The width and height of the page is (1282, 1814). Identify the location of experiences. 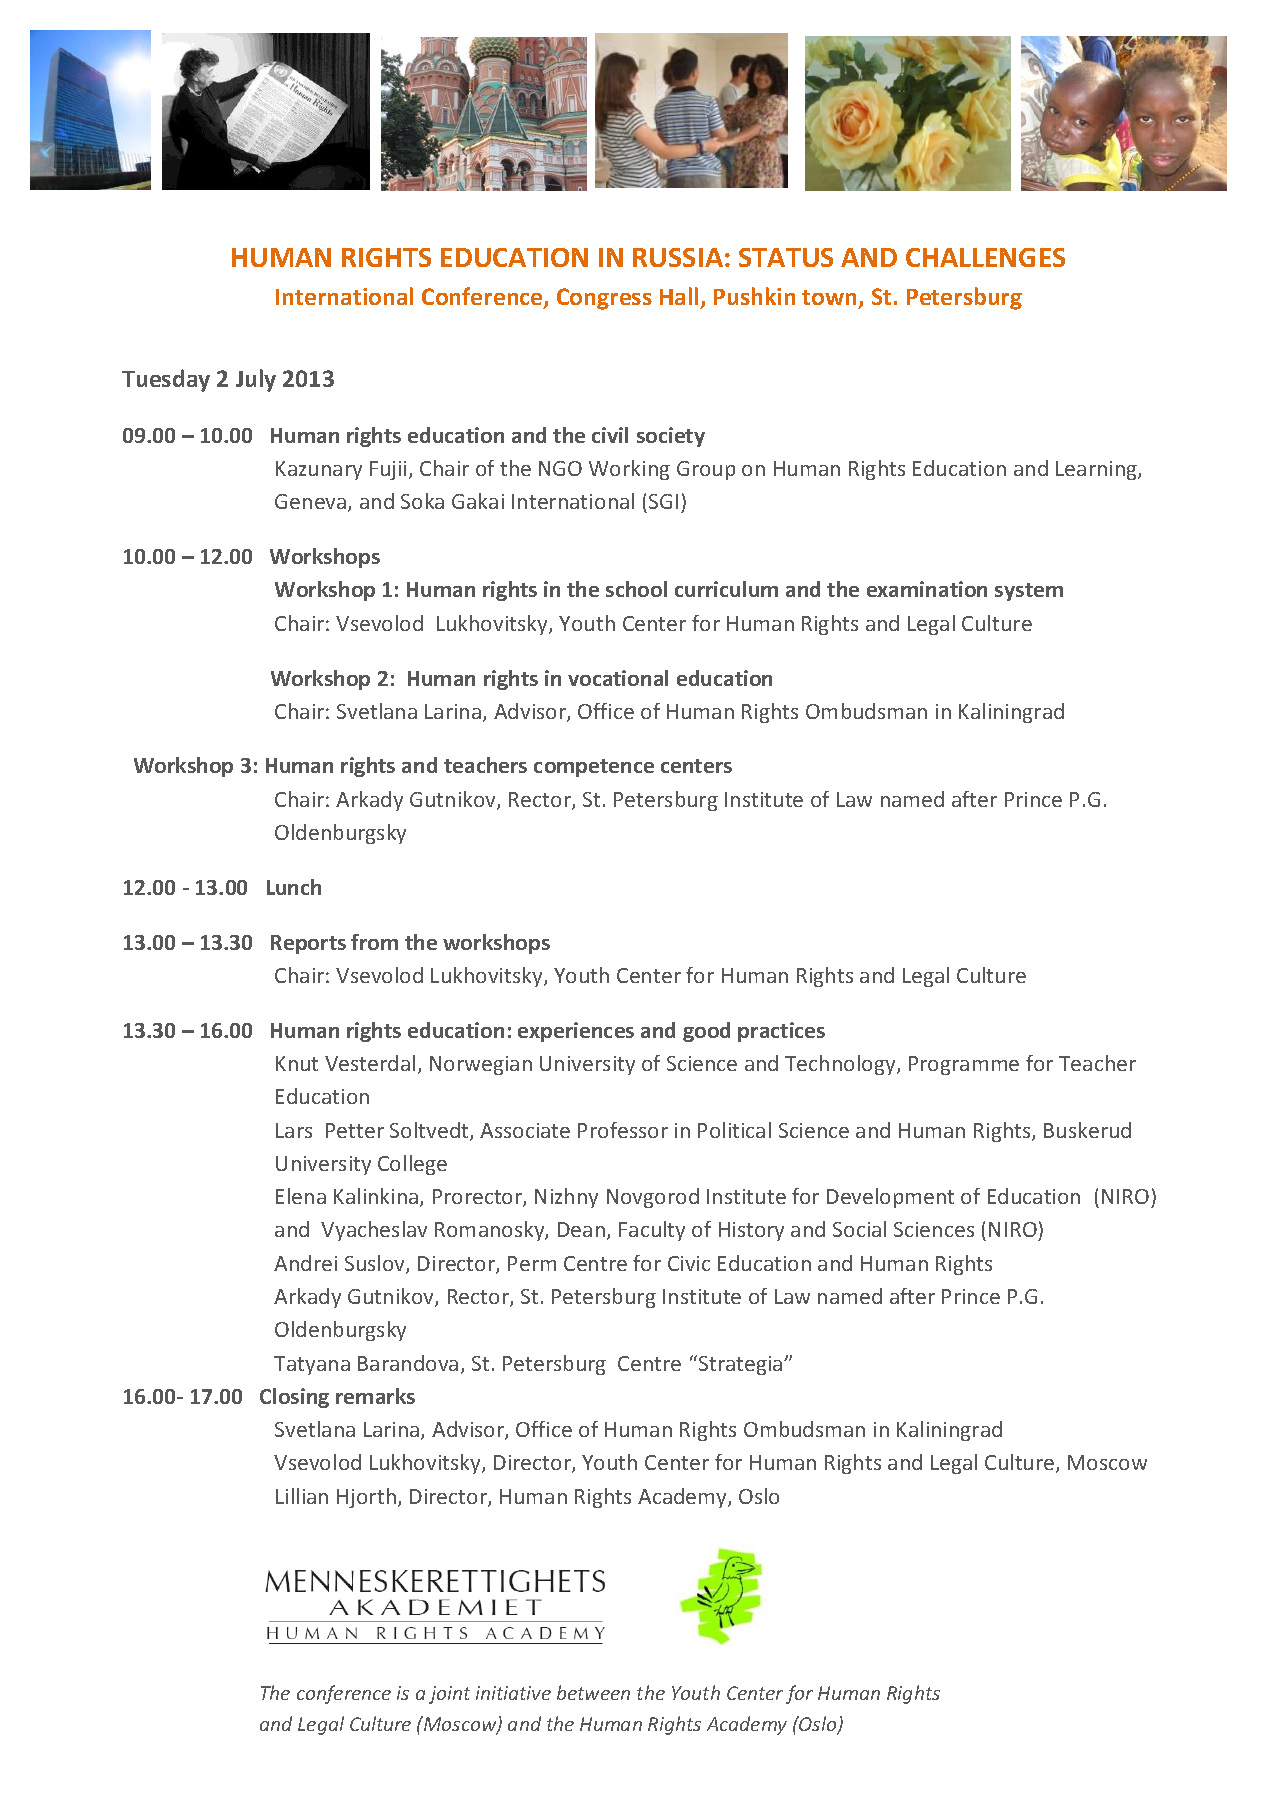
(576, 1032).
